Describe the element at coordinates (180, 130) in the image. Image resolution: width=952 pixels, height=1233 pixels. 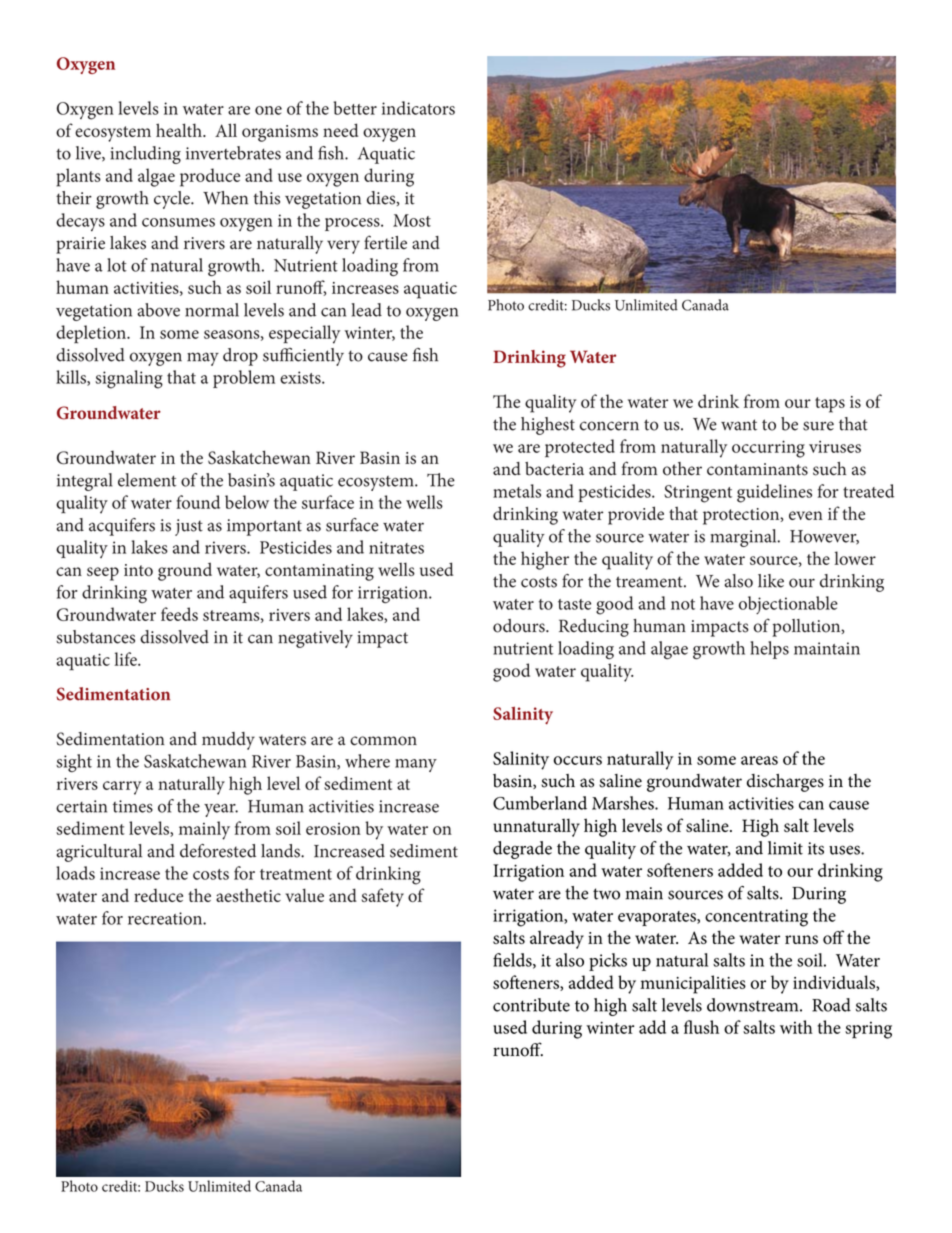
I see `health` at that location.
